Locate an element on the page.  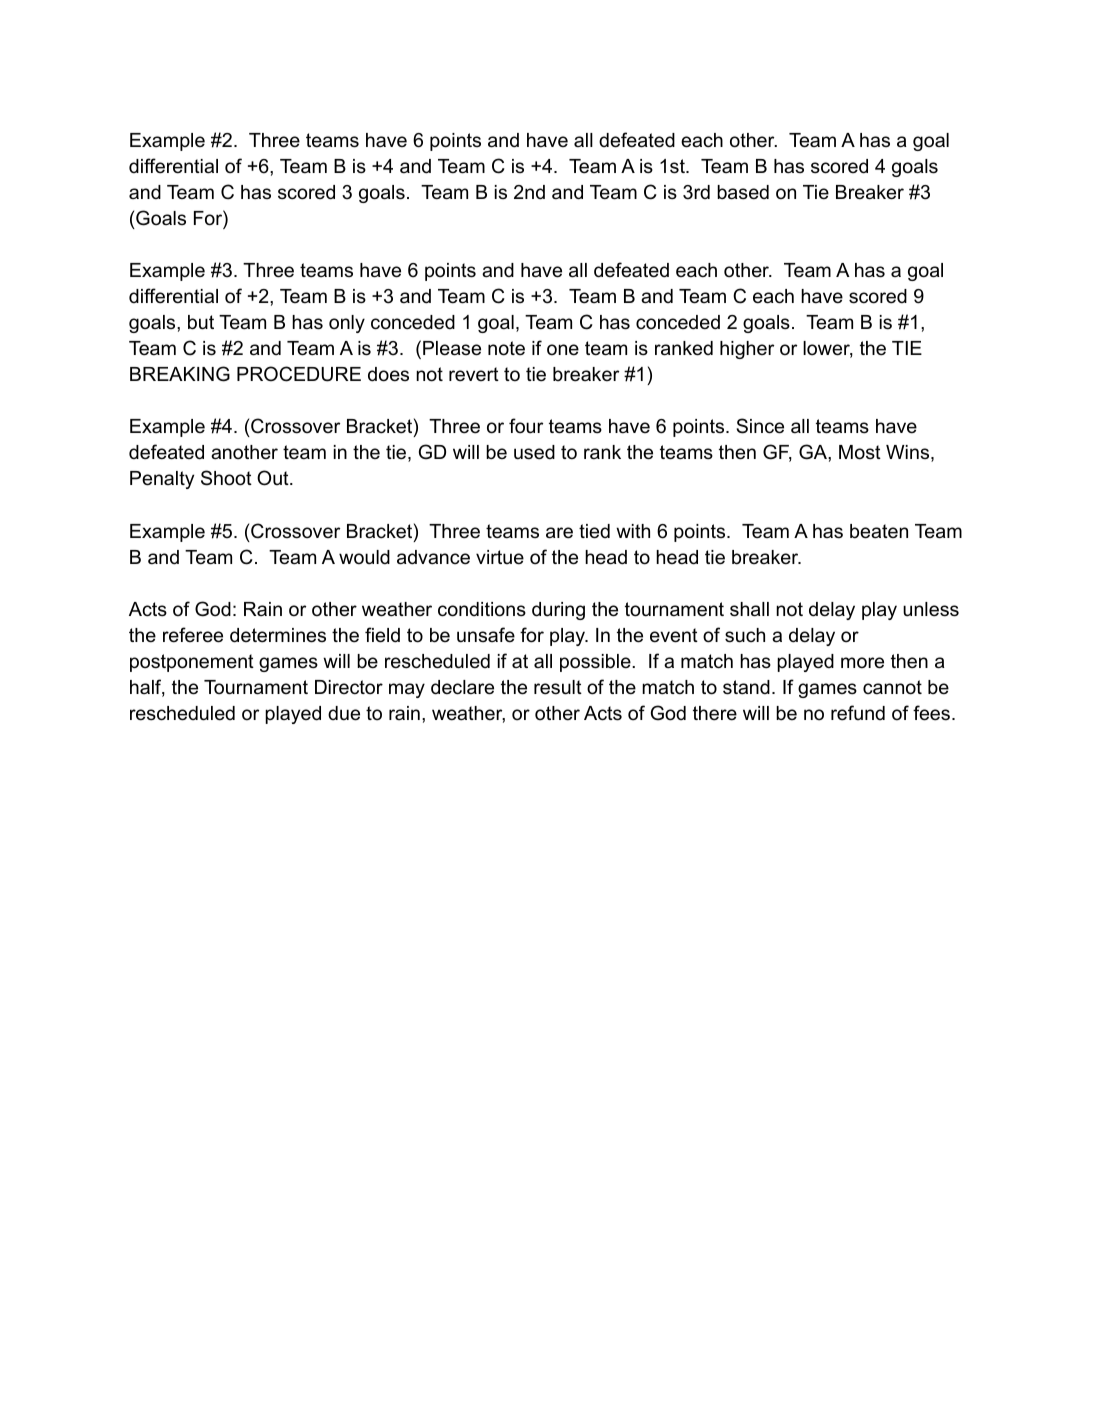
Since is located at coordinates (760, 426).
